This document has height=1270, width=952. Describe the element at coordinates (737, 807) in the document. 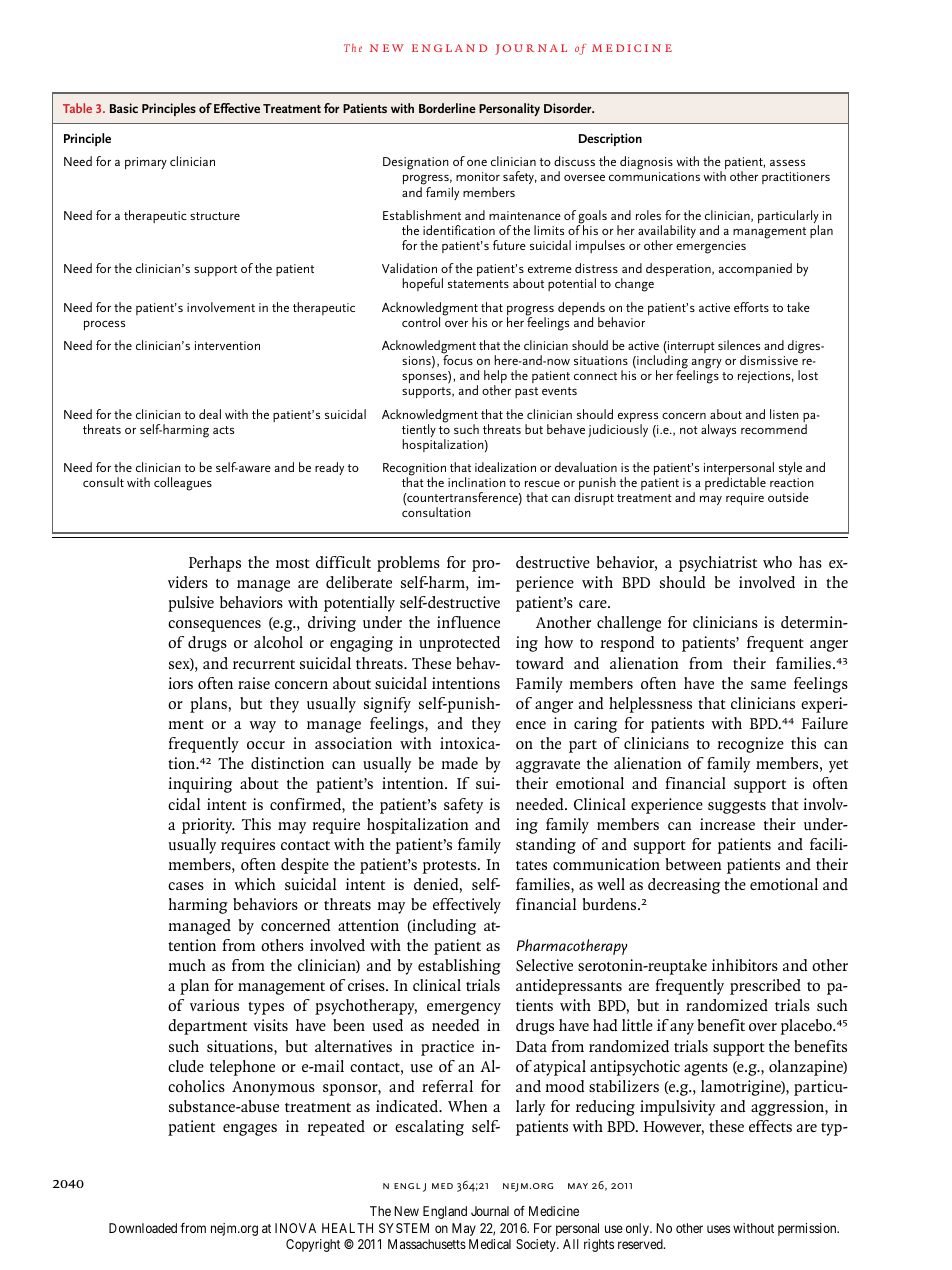

I see `suggests` at that location.
